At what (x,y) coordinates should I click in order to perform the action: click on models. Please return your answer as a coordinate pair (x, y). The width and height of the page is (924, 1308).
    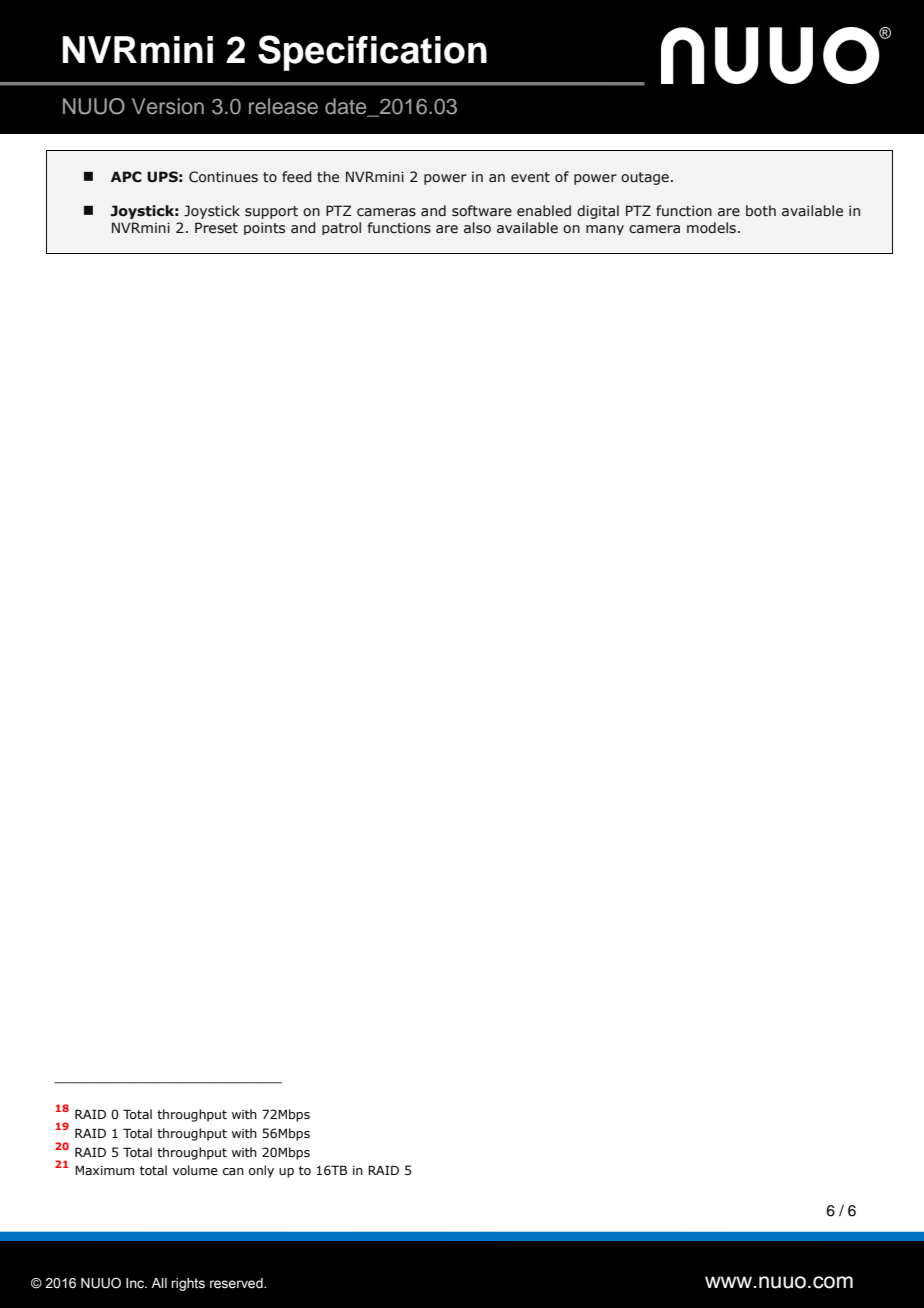
    Looking at the image, I should click on (711, 228).
